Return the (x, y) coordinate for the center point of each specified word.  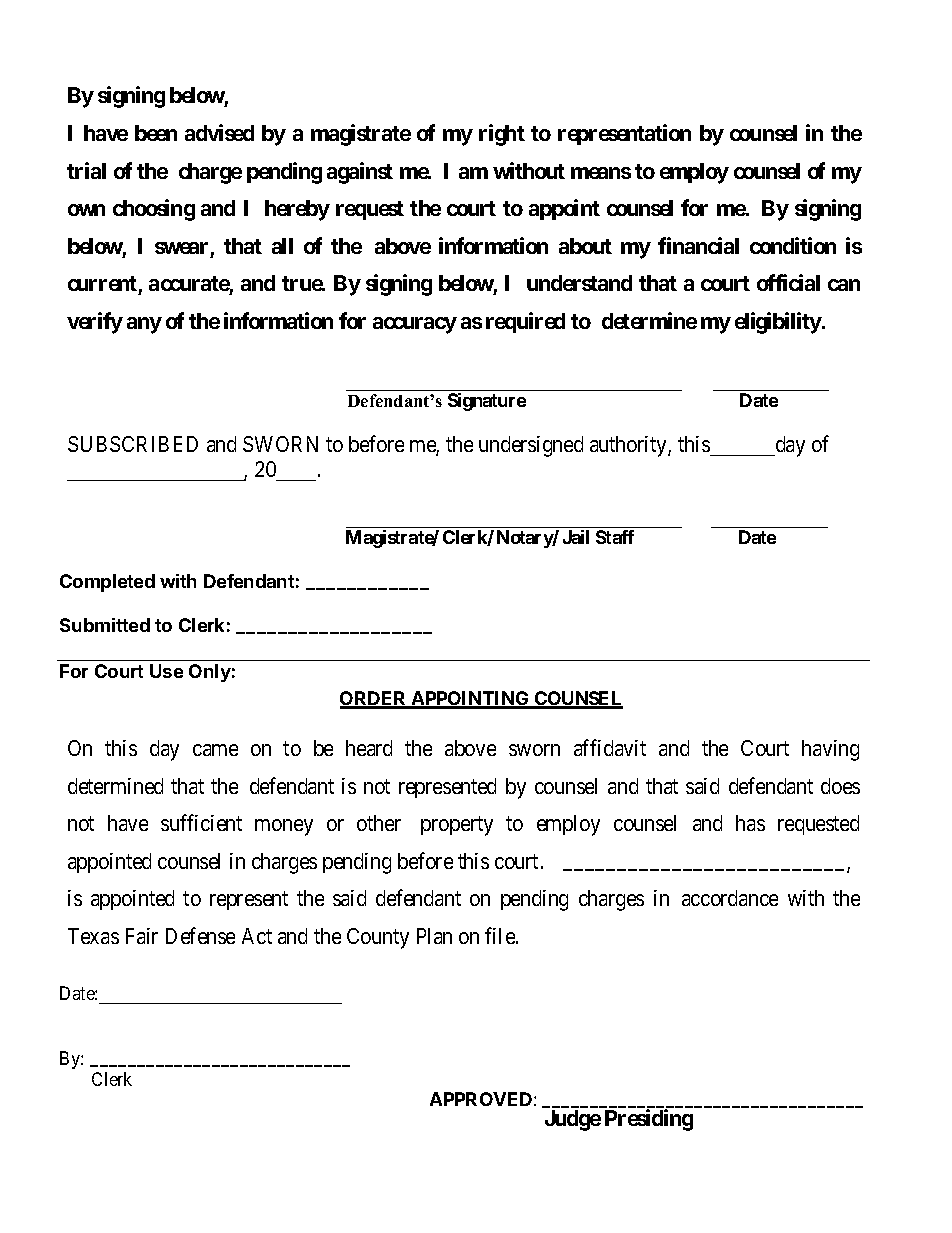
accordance (730, 898)
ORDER (374, 699)
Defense (200, 935)
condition (793, 245)
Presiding (649, 1120)
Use (166, 671)
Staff (615, 537)
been (156, 133)
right (502, 135)
